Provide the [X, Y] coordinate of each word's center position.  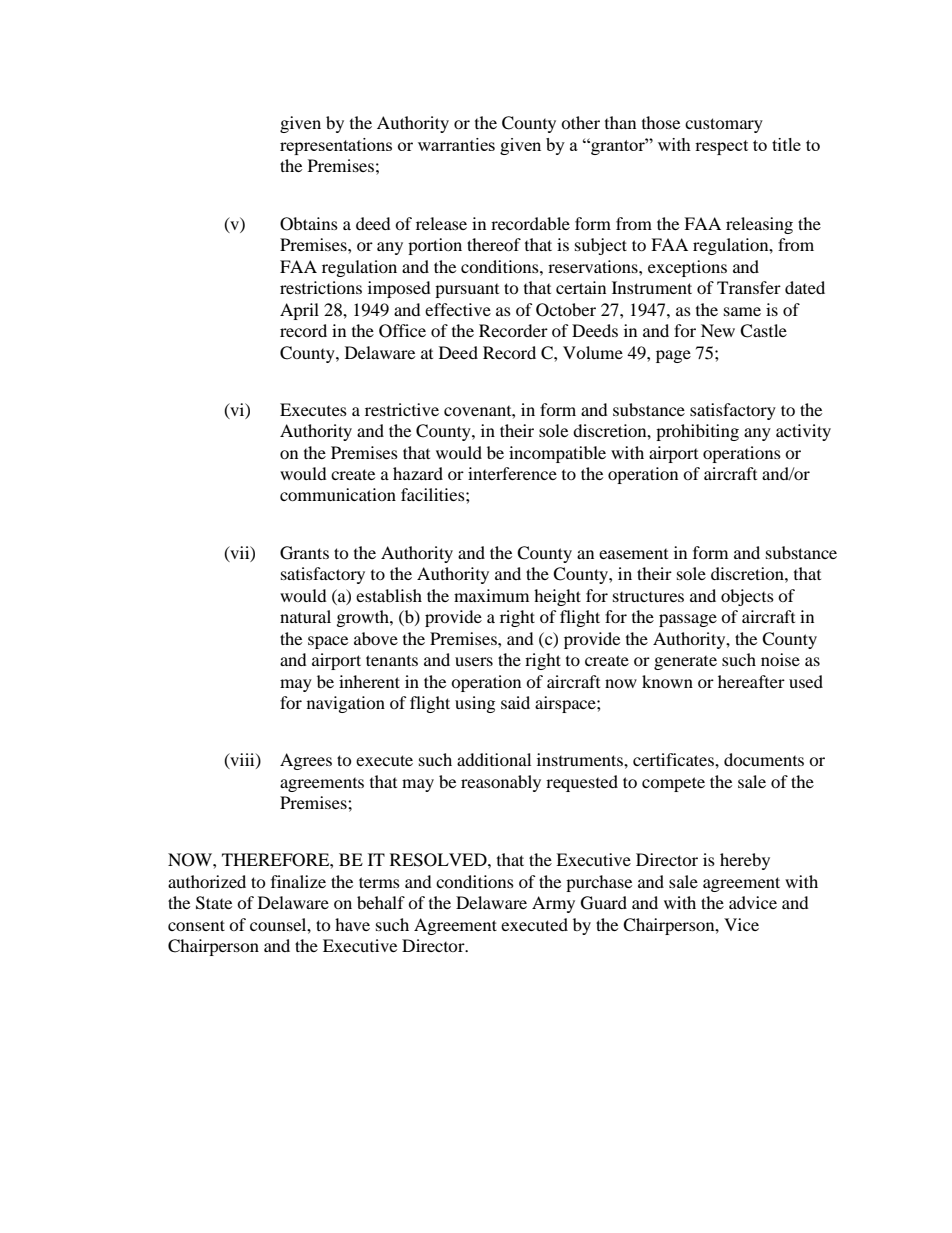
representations [336, 146]
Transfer [749, 287]
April [299, 311]
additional [494, 759]
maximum [491, 595]
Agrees [306, 761]
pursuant [467, 291]
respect [721, 147]
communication [338, 494]
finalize [298, 881]
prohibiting [697, 432]
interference [512, 473]
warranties [456, 144]
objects [747, 597]
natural [305, 616]
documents [764, 759]
